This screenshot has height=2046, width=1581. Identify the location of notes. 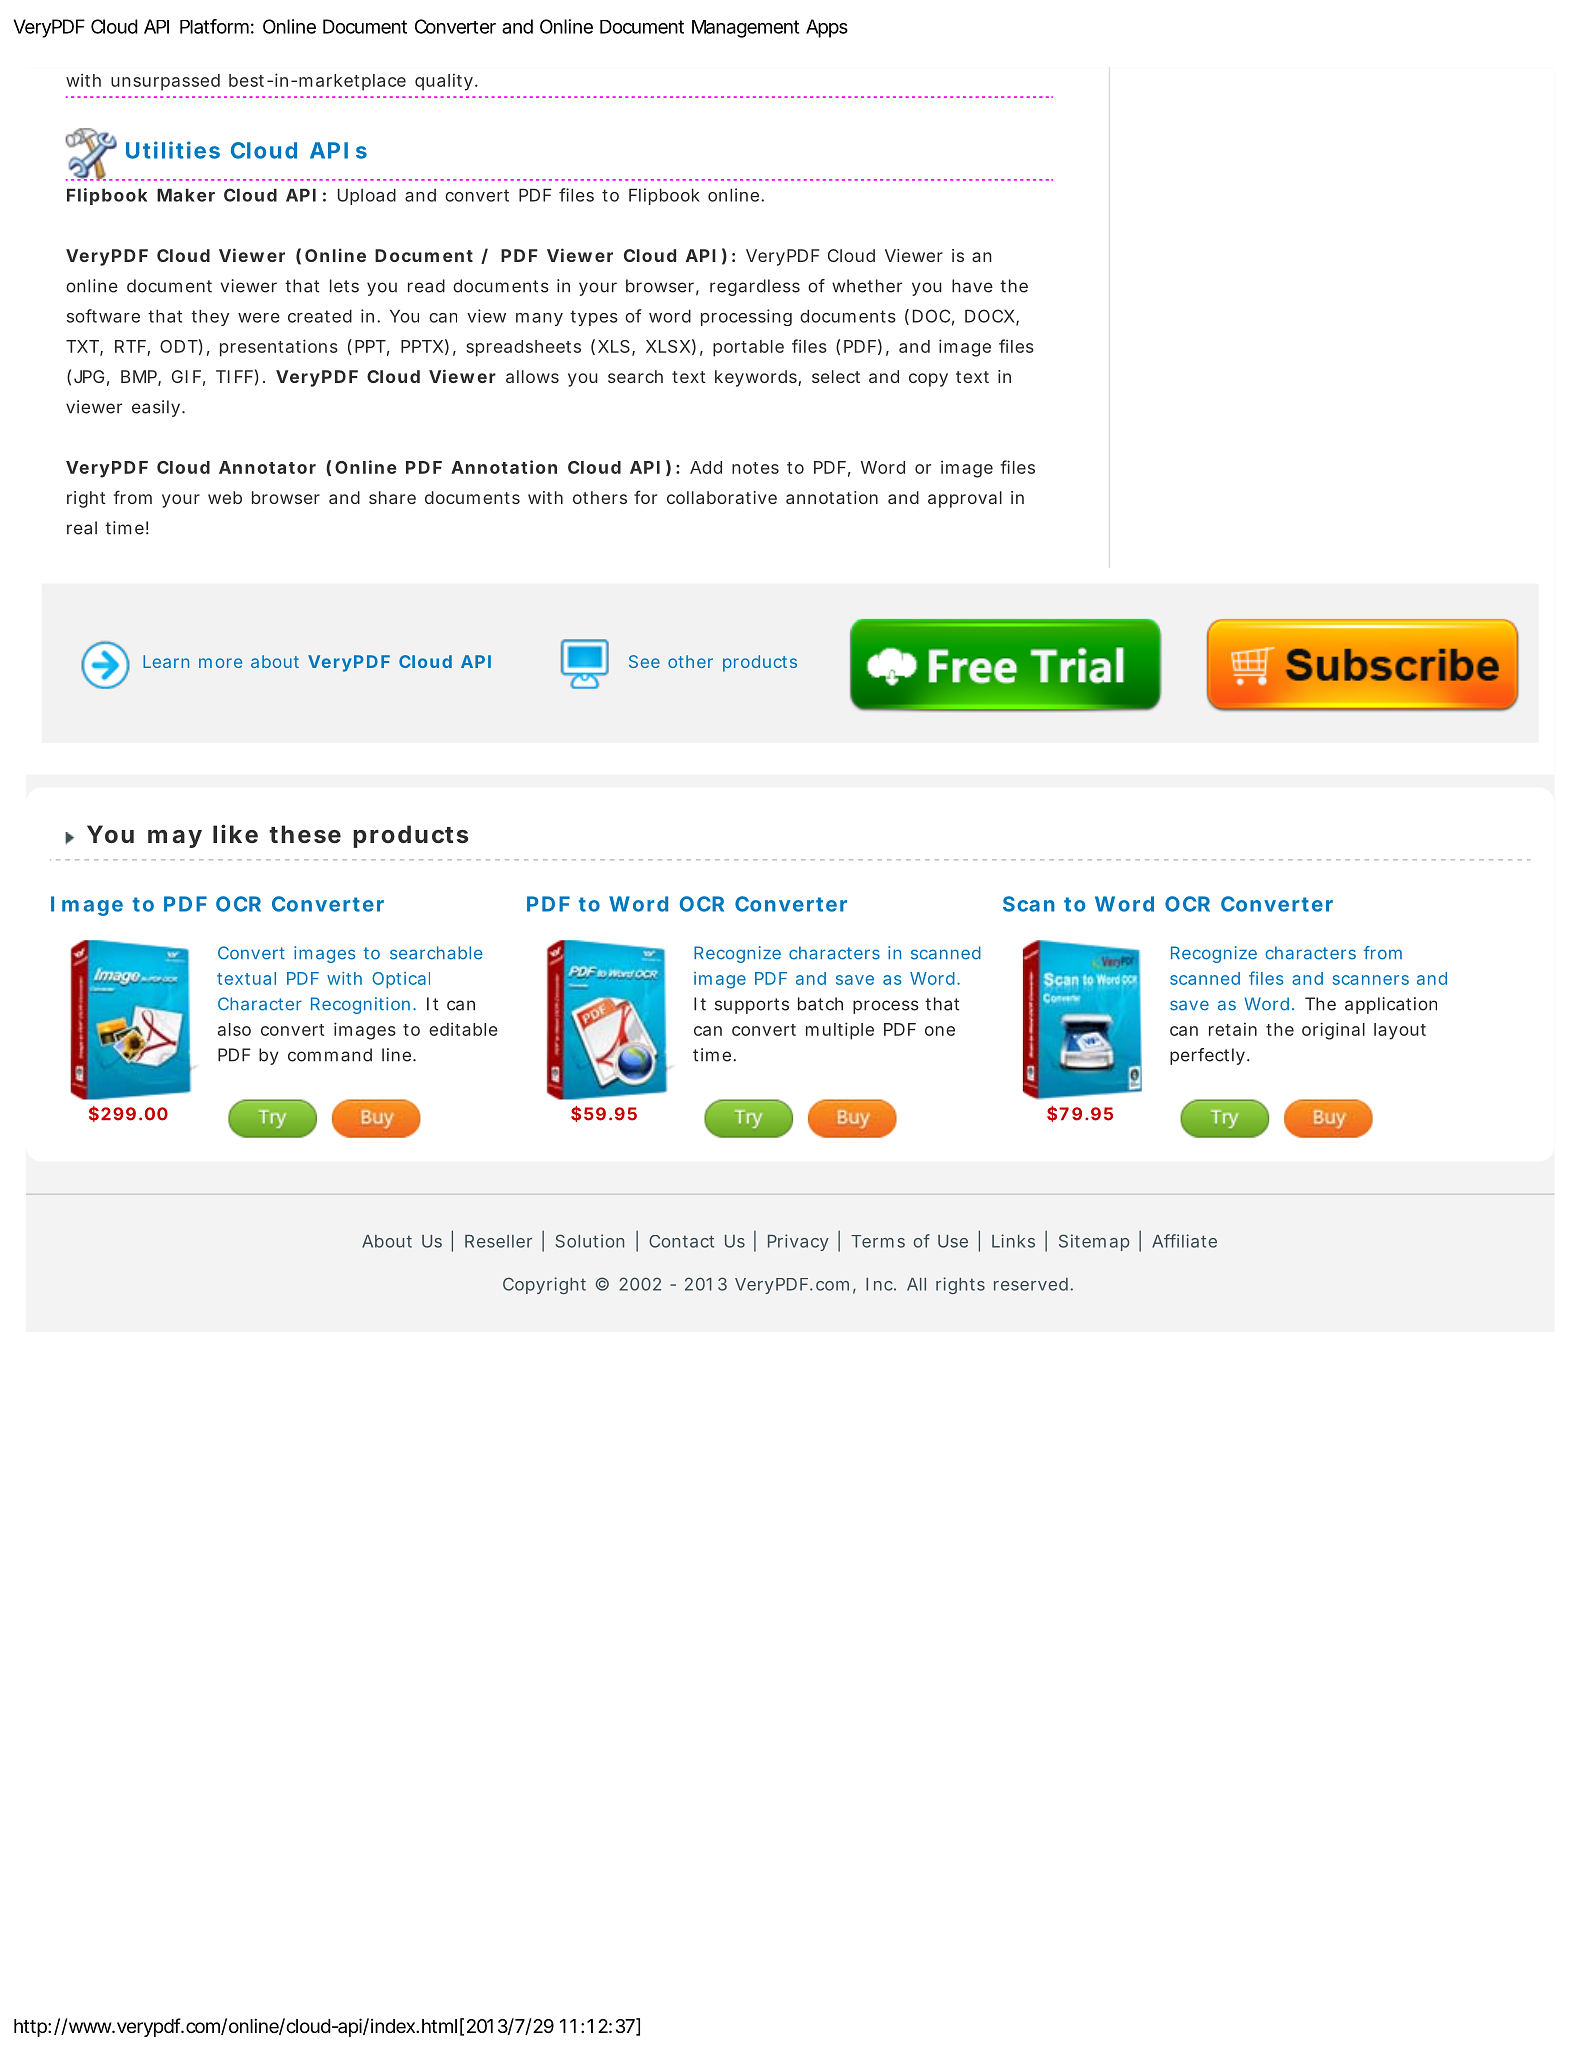
(755, 468).
